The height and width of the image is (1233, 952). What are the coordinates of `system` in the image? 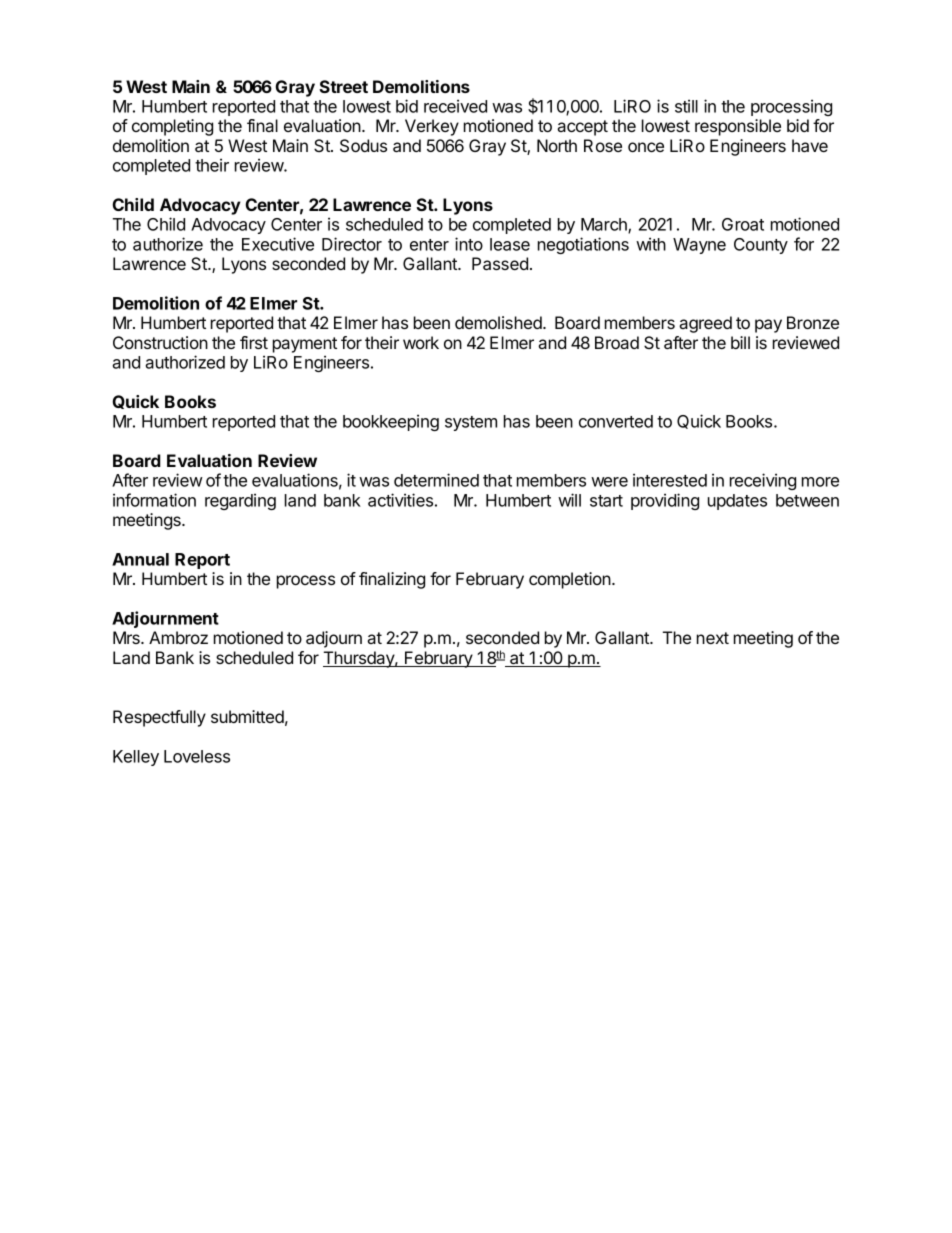 It's located at (471, 423).
